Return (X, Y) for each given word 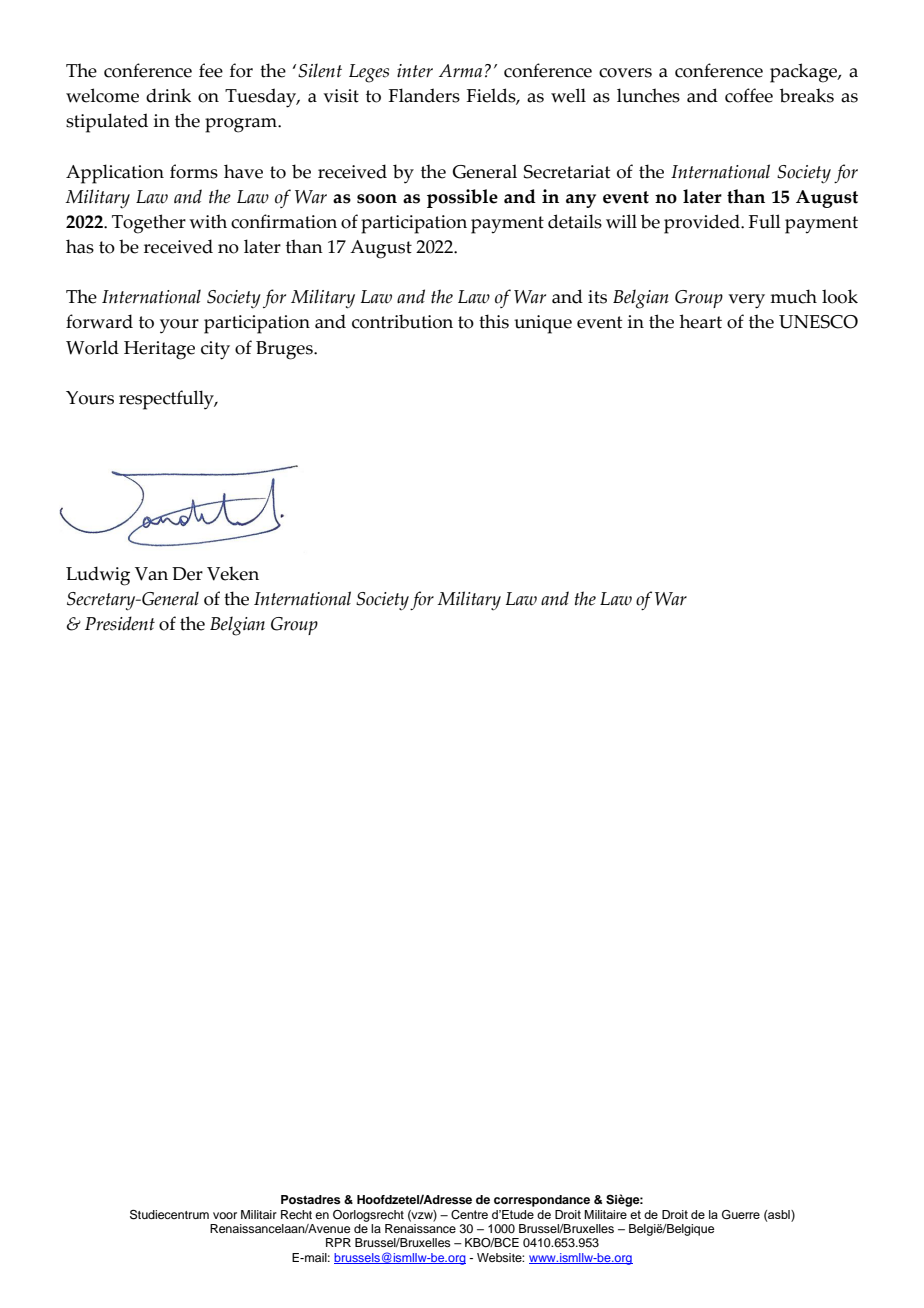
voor (225, 1215)
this (494, 321)
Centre (469, 1214)
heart (701, 321)
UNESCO (818, 322)
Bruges (285, 350)
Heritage (159, 350)
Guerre (741, 1214)
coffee (749, 95)
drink (168, 95)
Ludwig (98, 576)
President (120, 623)
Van (151, 574)
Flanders (424, 95)
